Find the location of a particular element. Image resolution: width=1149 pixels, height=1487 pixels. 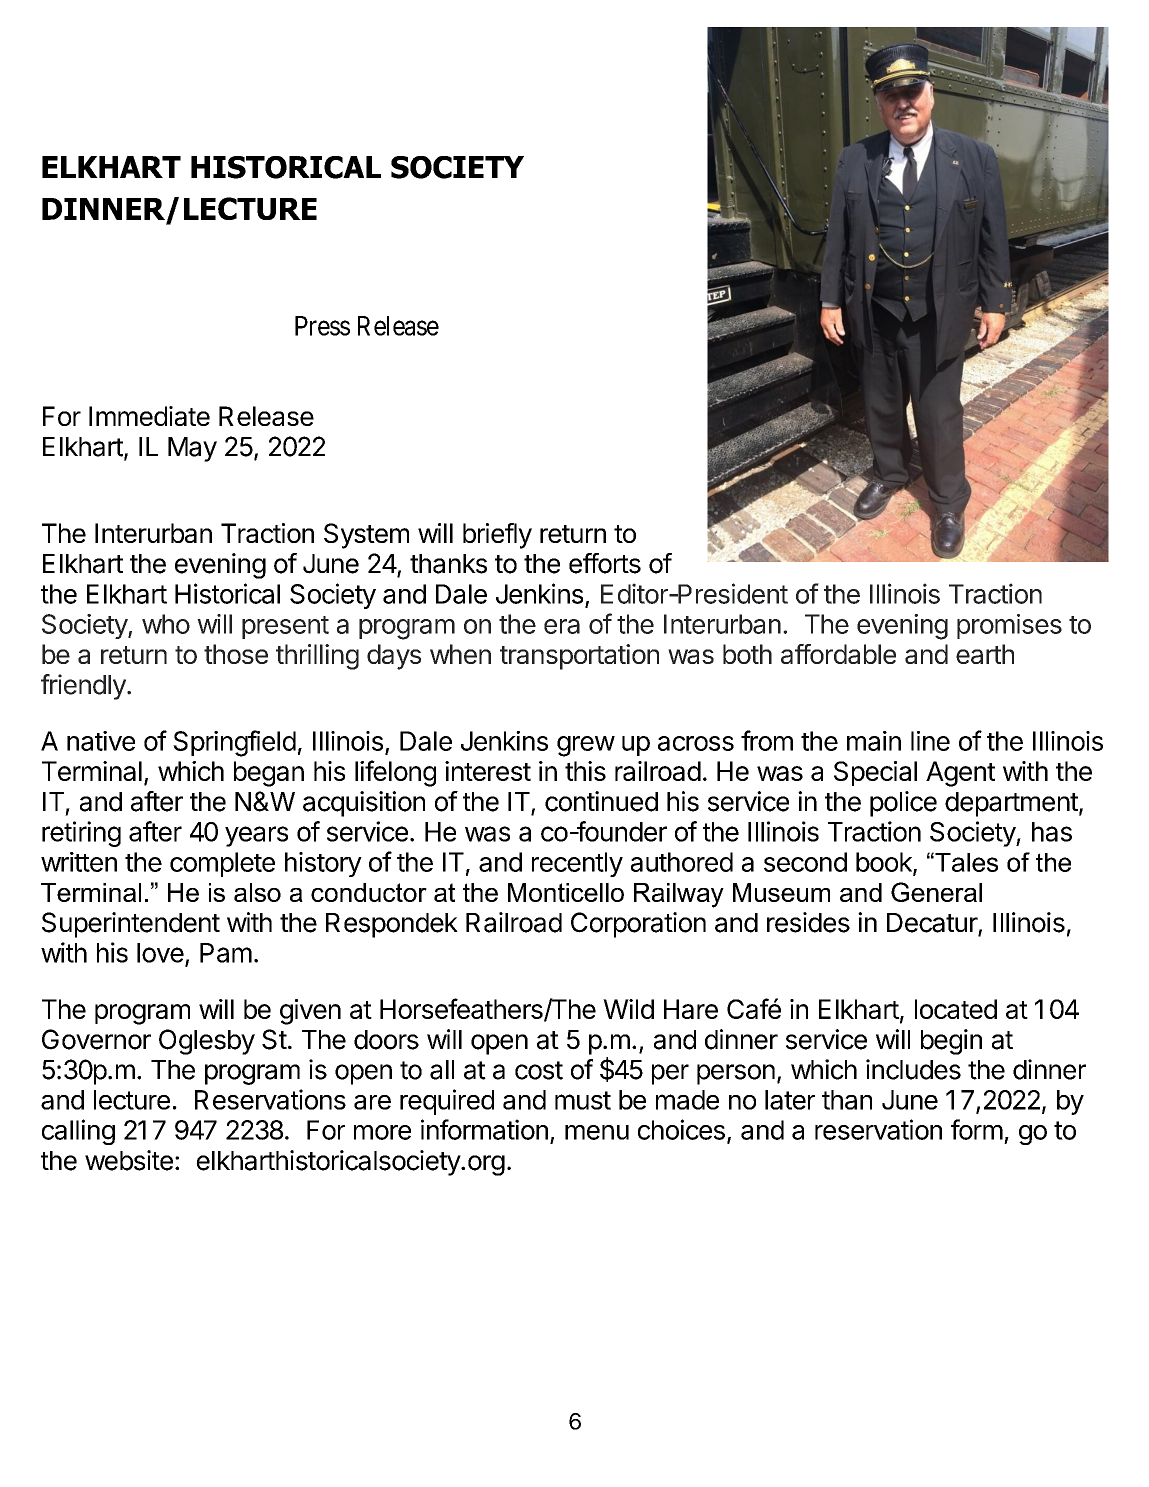

line is located at coordinates (930, 741).
